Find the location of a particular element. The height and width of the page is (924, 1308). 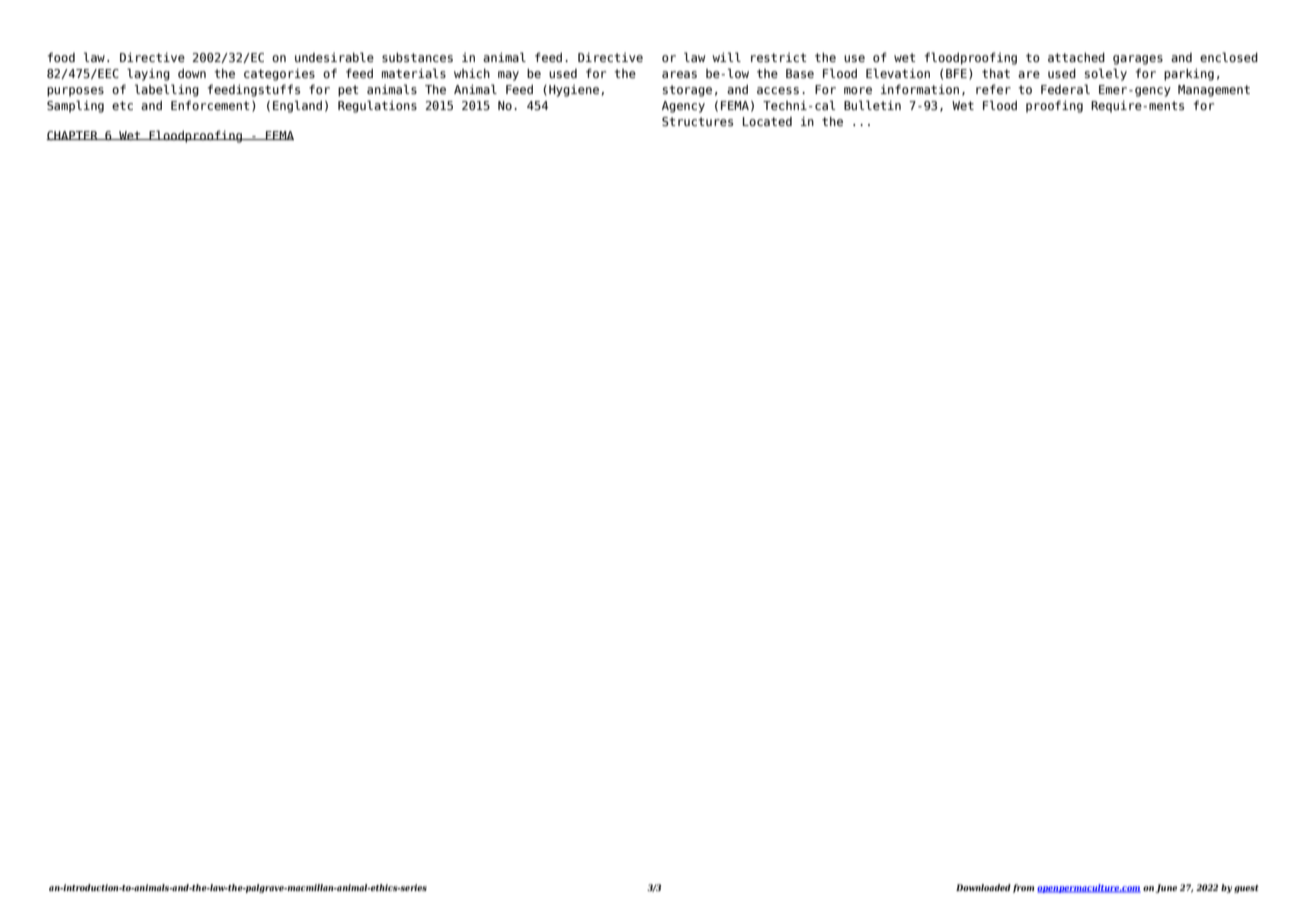

from is located at coordinates (1023, 888).
